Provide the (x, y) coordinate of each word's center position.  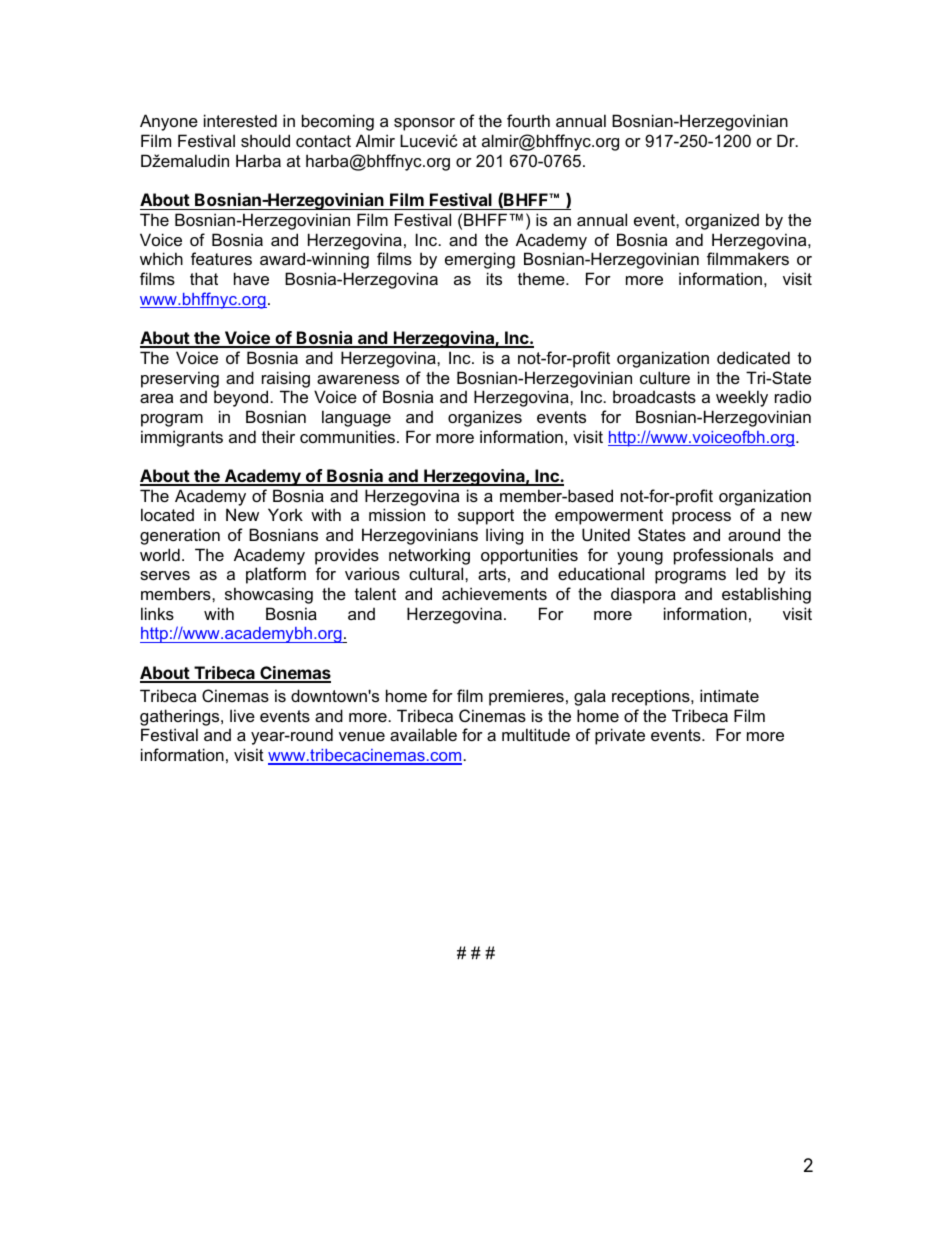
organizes (485, 418)
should (265, 140)
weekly (742, 398)
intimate (729, 695)
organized (722, 221)
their (278, 436)
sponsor (424, 124)
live (242, 715)
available (423, 734)
